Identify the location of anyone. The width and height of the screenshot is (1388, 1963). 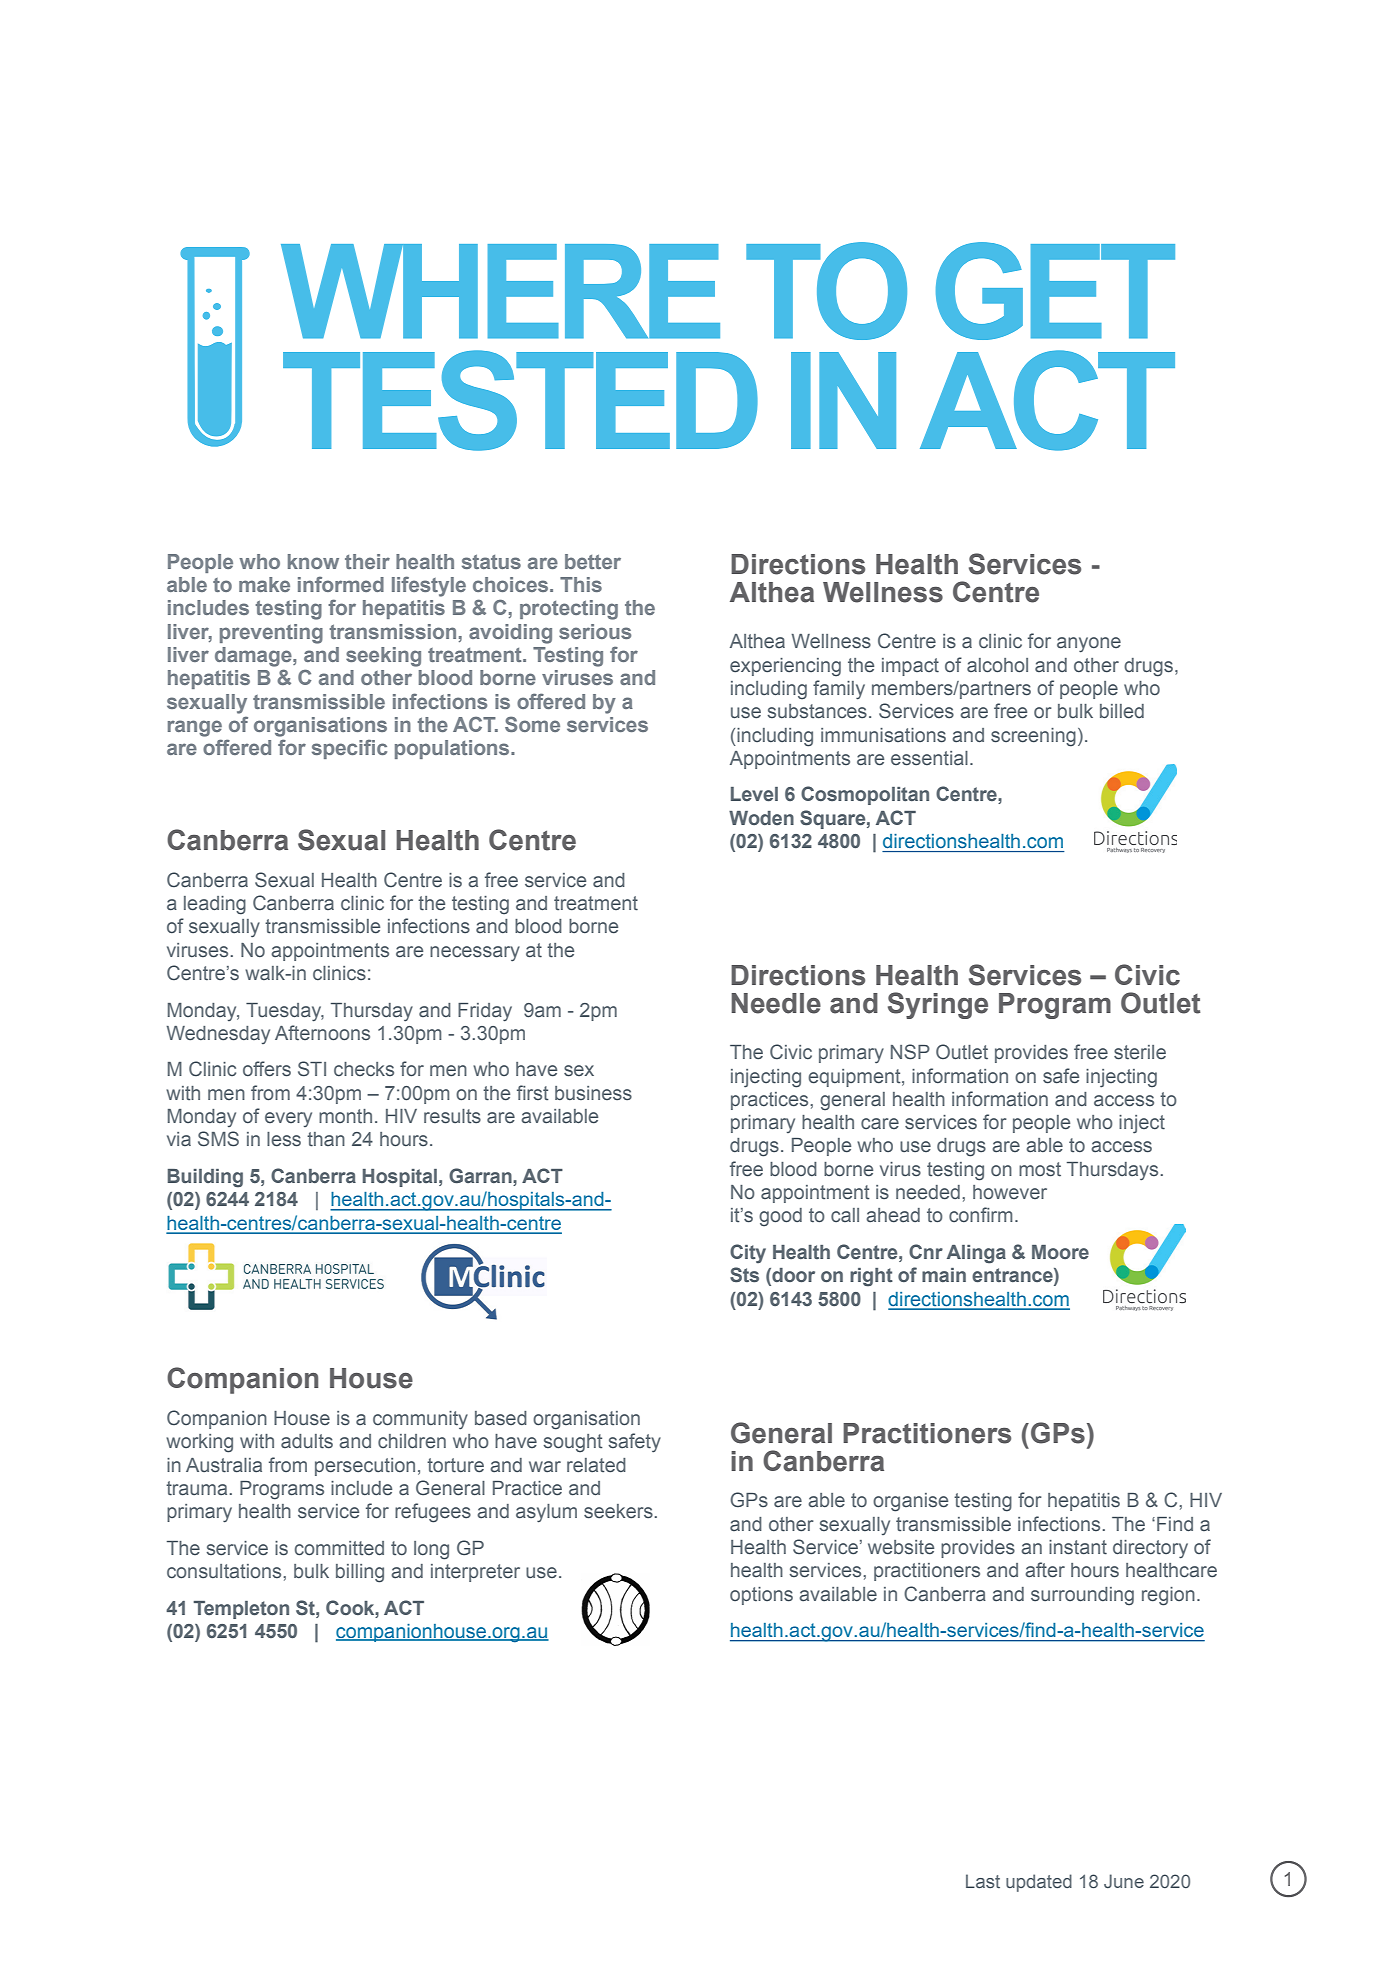
(1089, 645).
